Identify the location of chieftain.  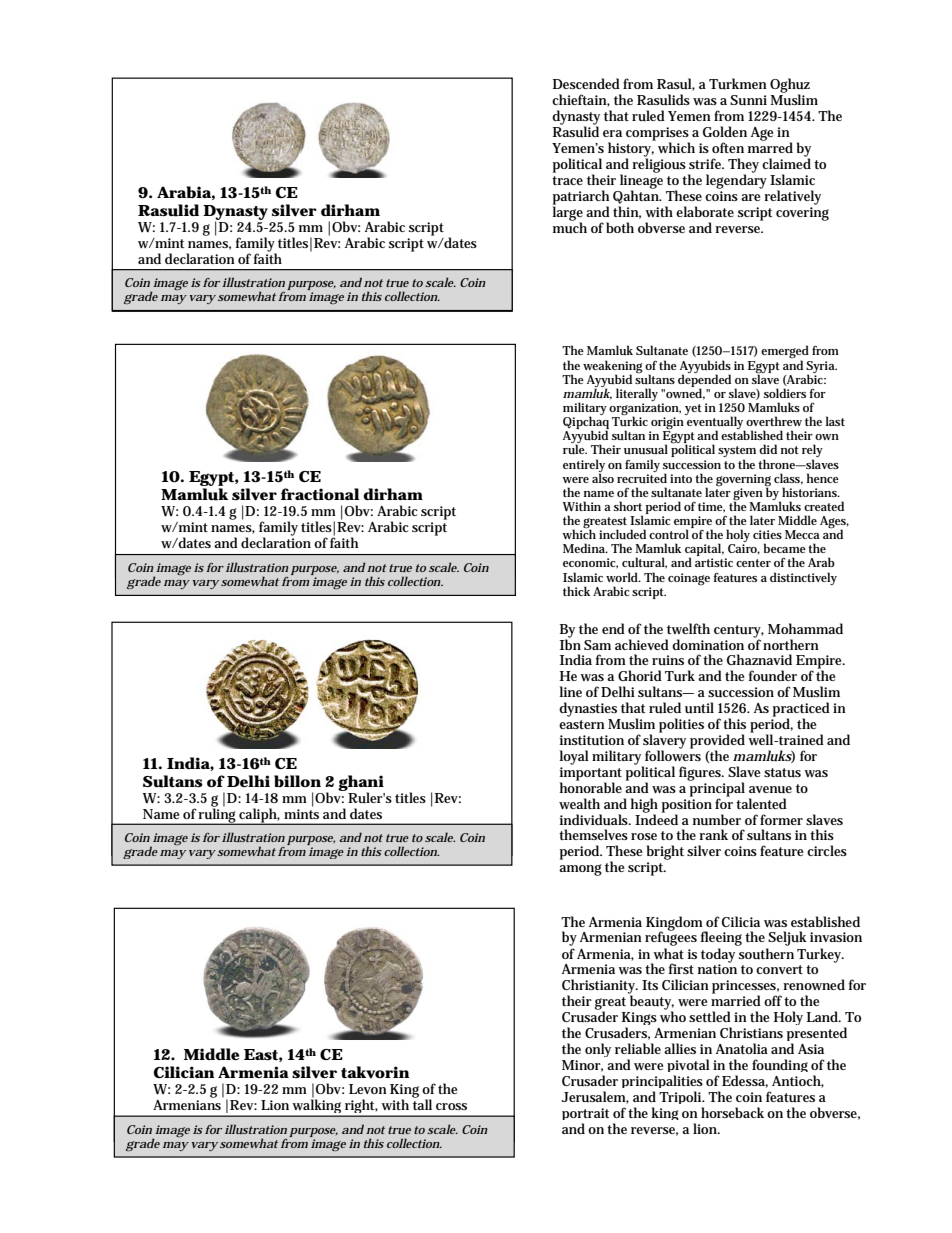
(581, 100).
